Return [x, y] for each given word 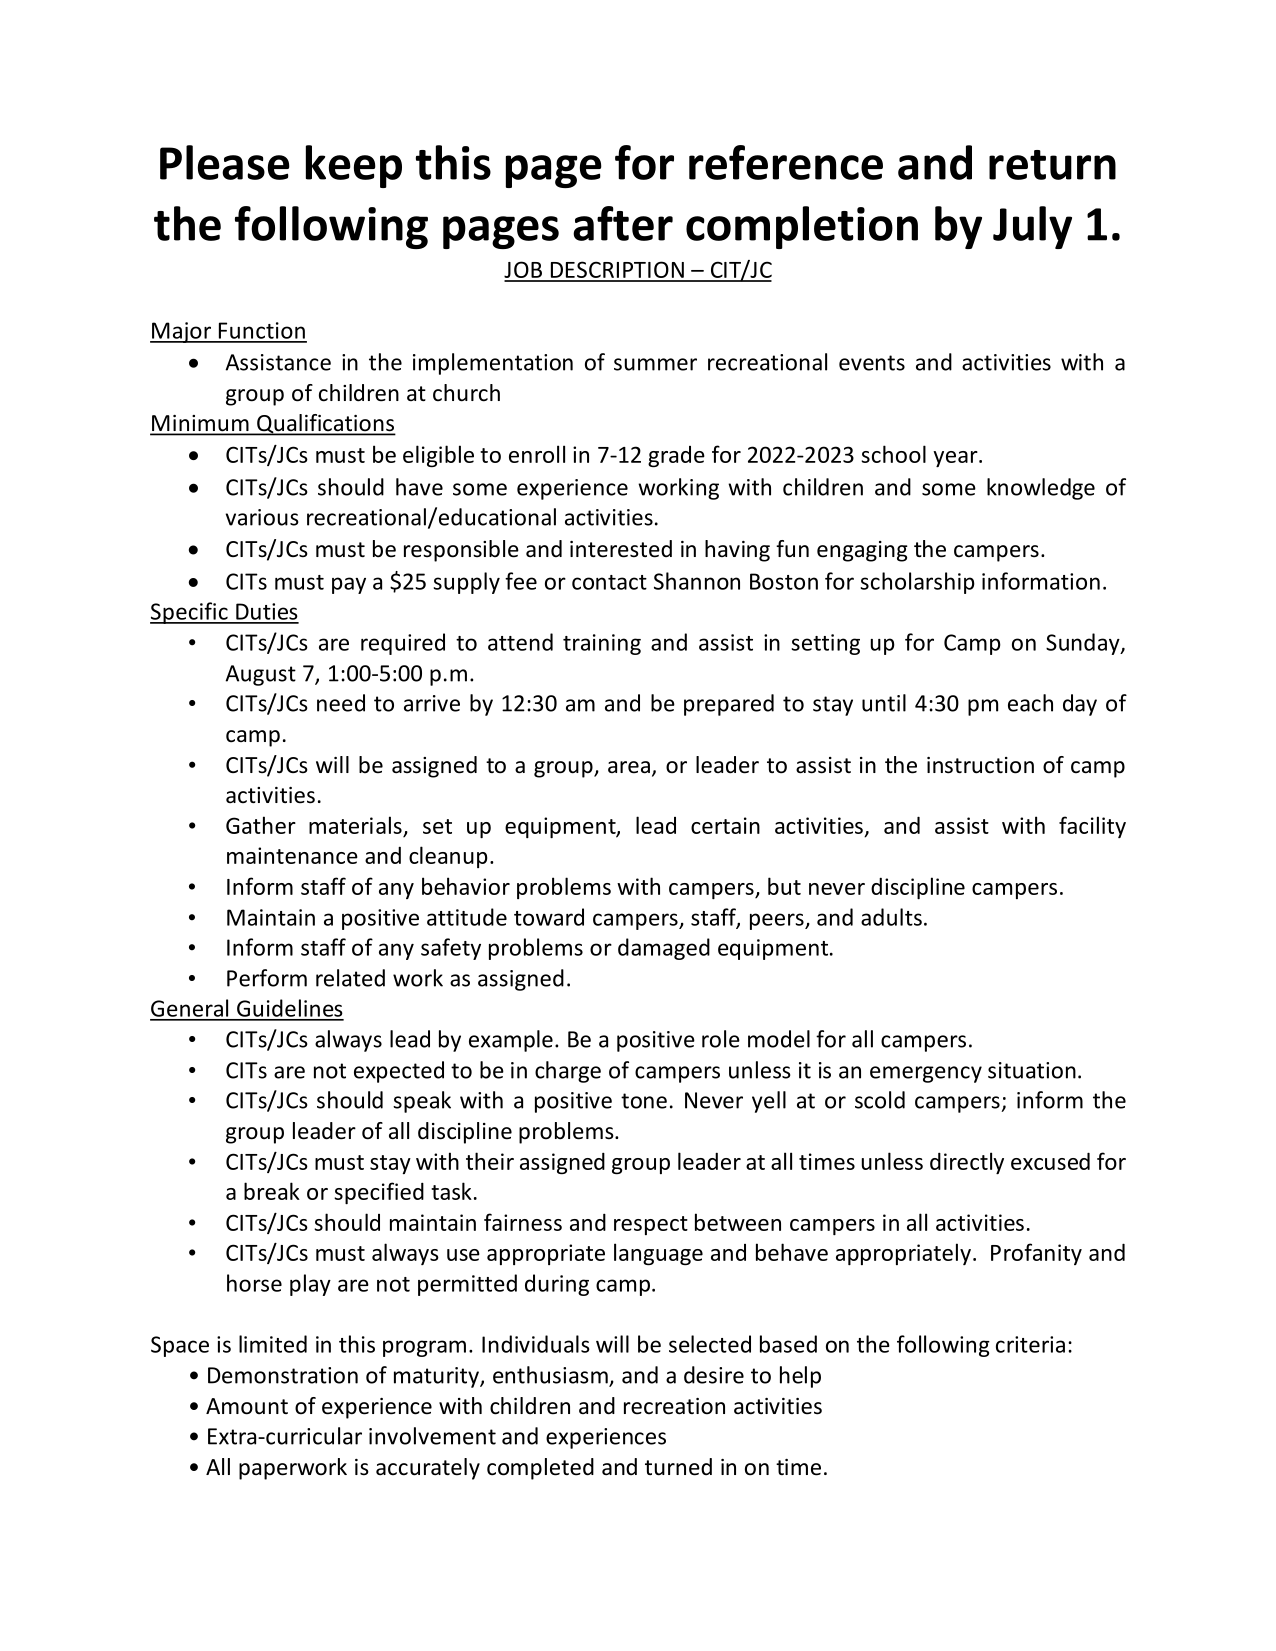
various [262, 517]
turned [678, 1467]
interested [621, 549]
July [1032, 227]
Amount [247, 1406]
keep [354, 166]
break [272, 1191]
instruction [980, 765]
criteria [1030, 1344]
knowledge [1041, 489]
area [629, 767]
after [623, 223]
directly [967, 1163]
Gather [261, 825]
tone [644, 1101]
